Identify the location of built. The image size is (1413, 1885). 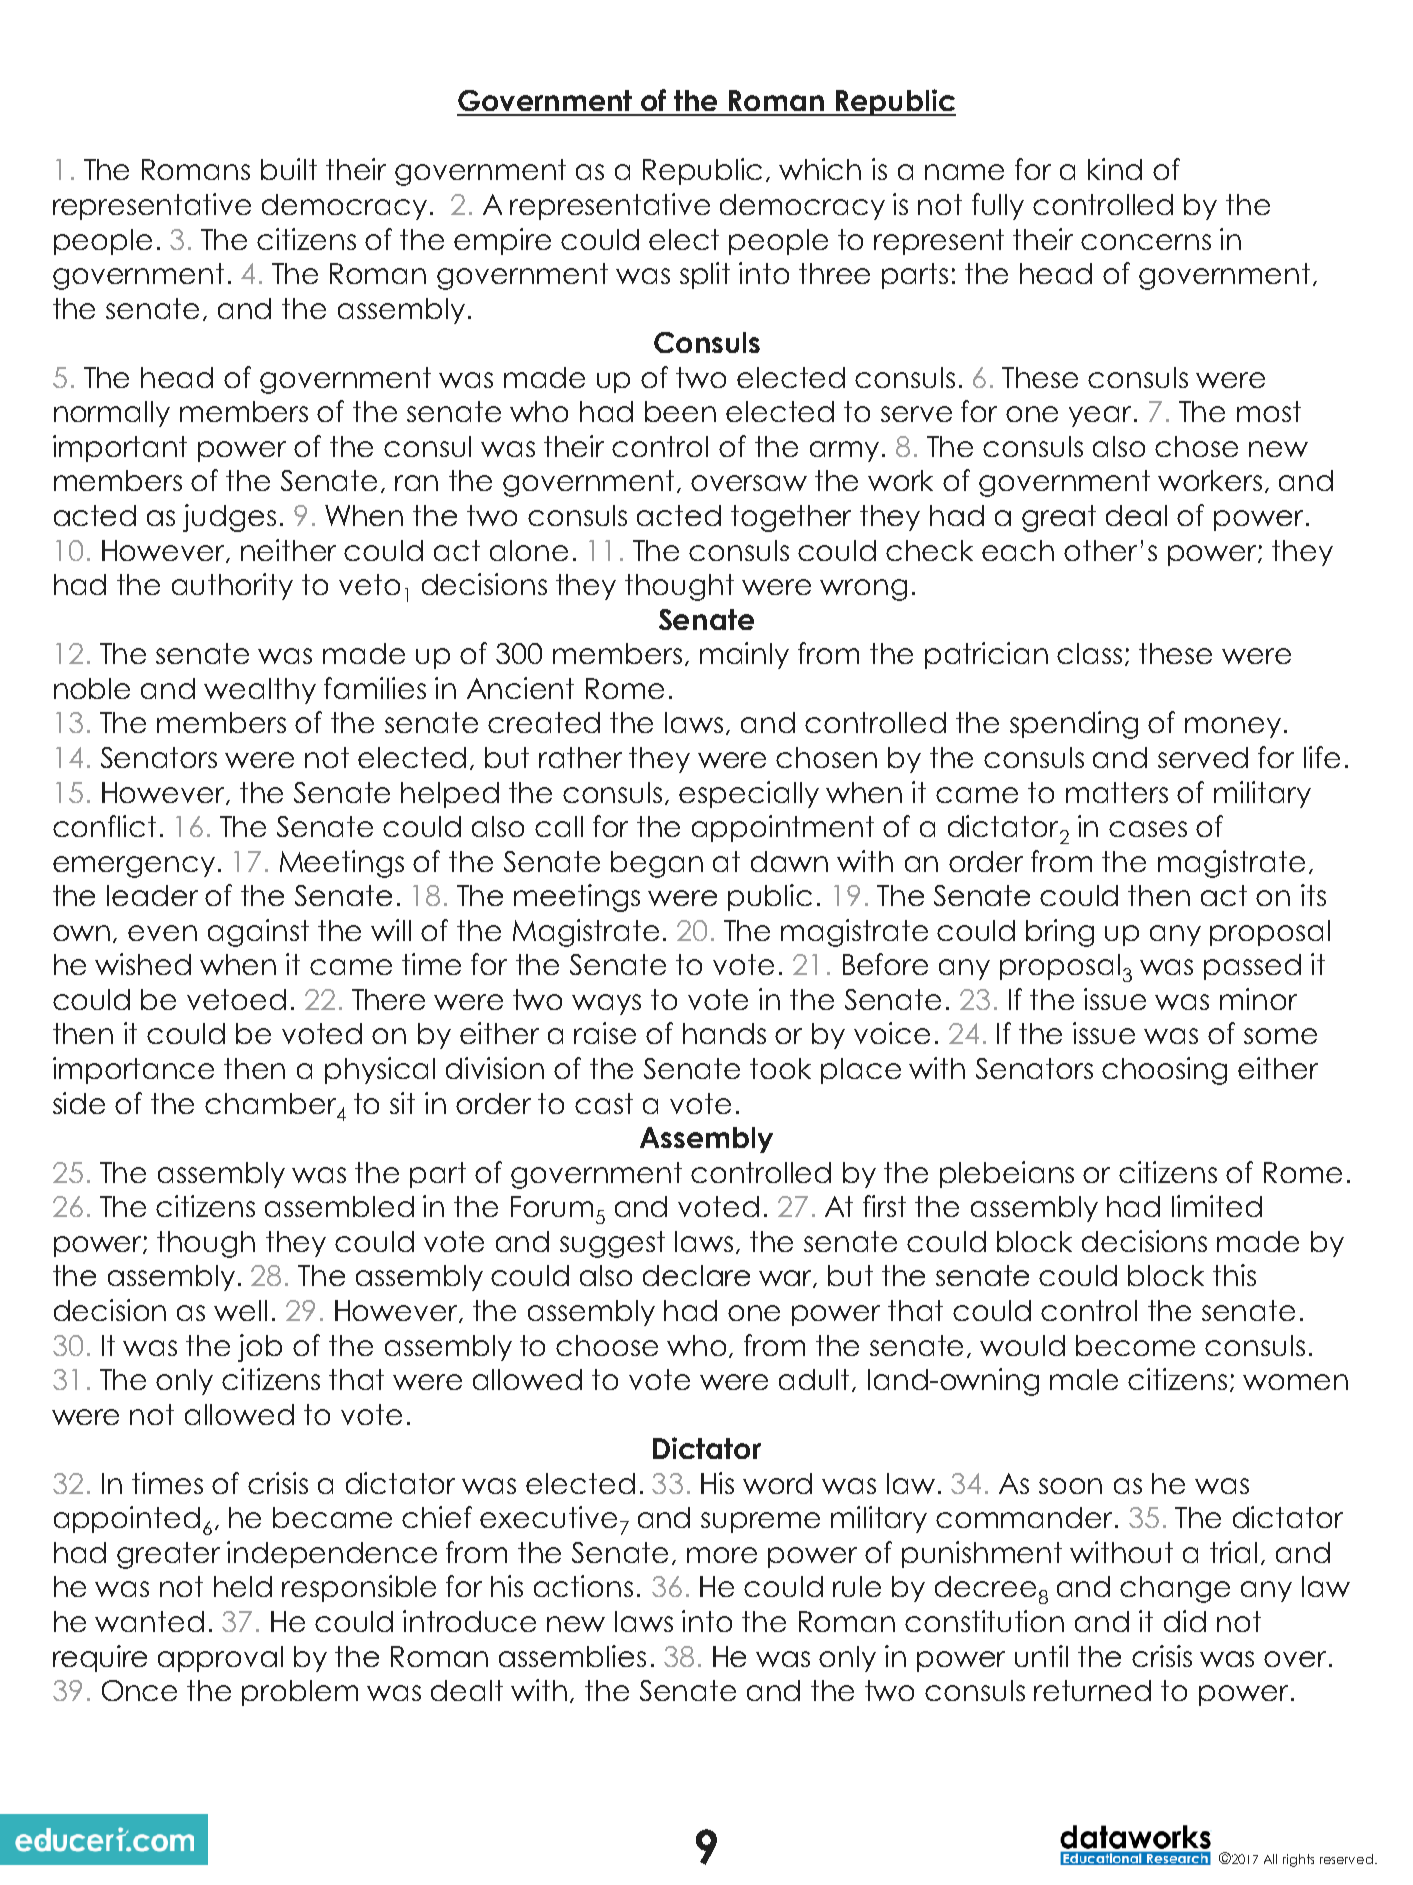
(289, 169).
